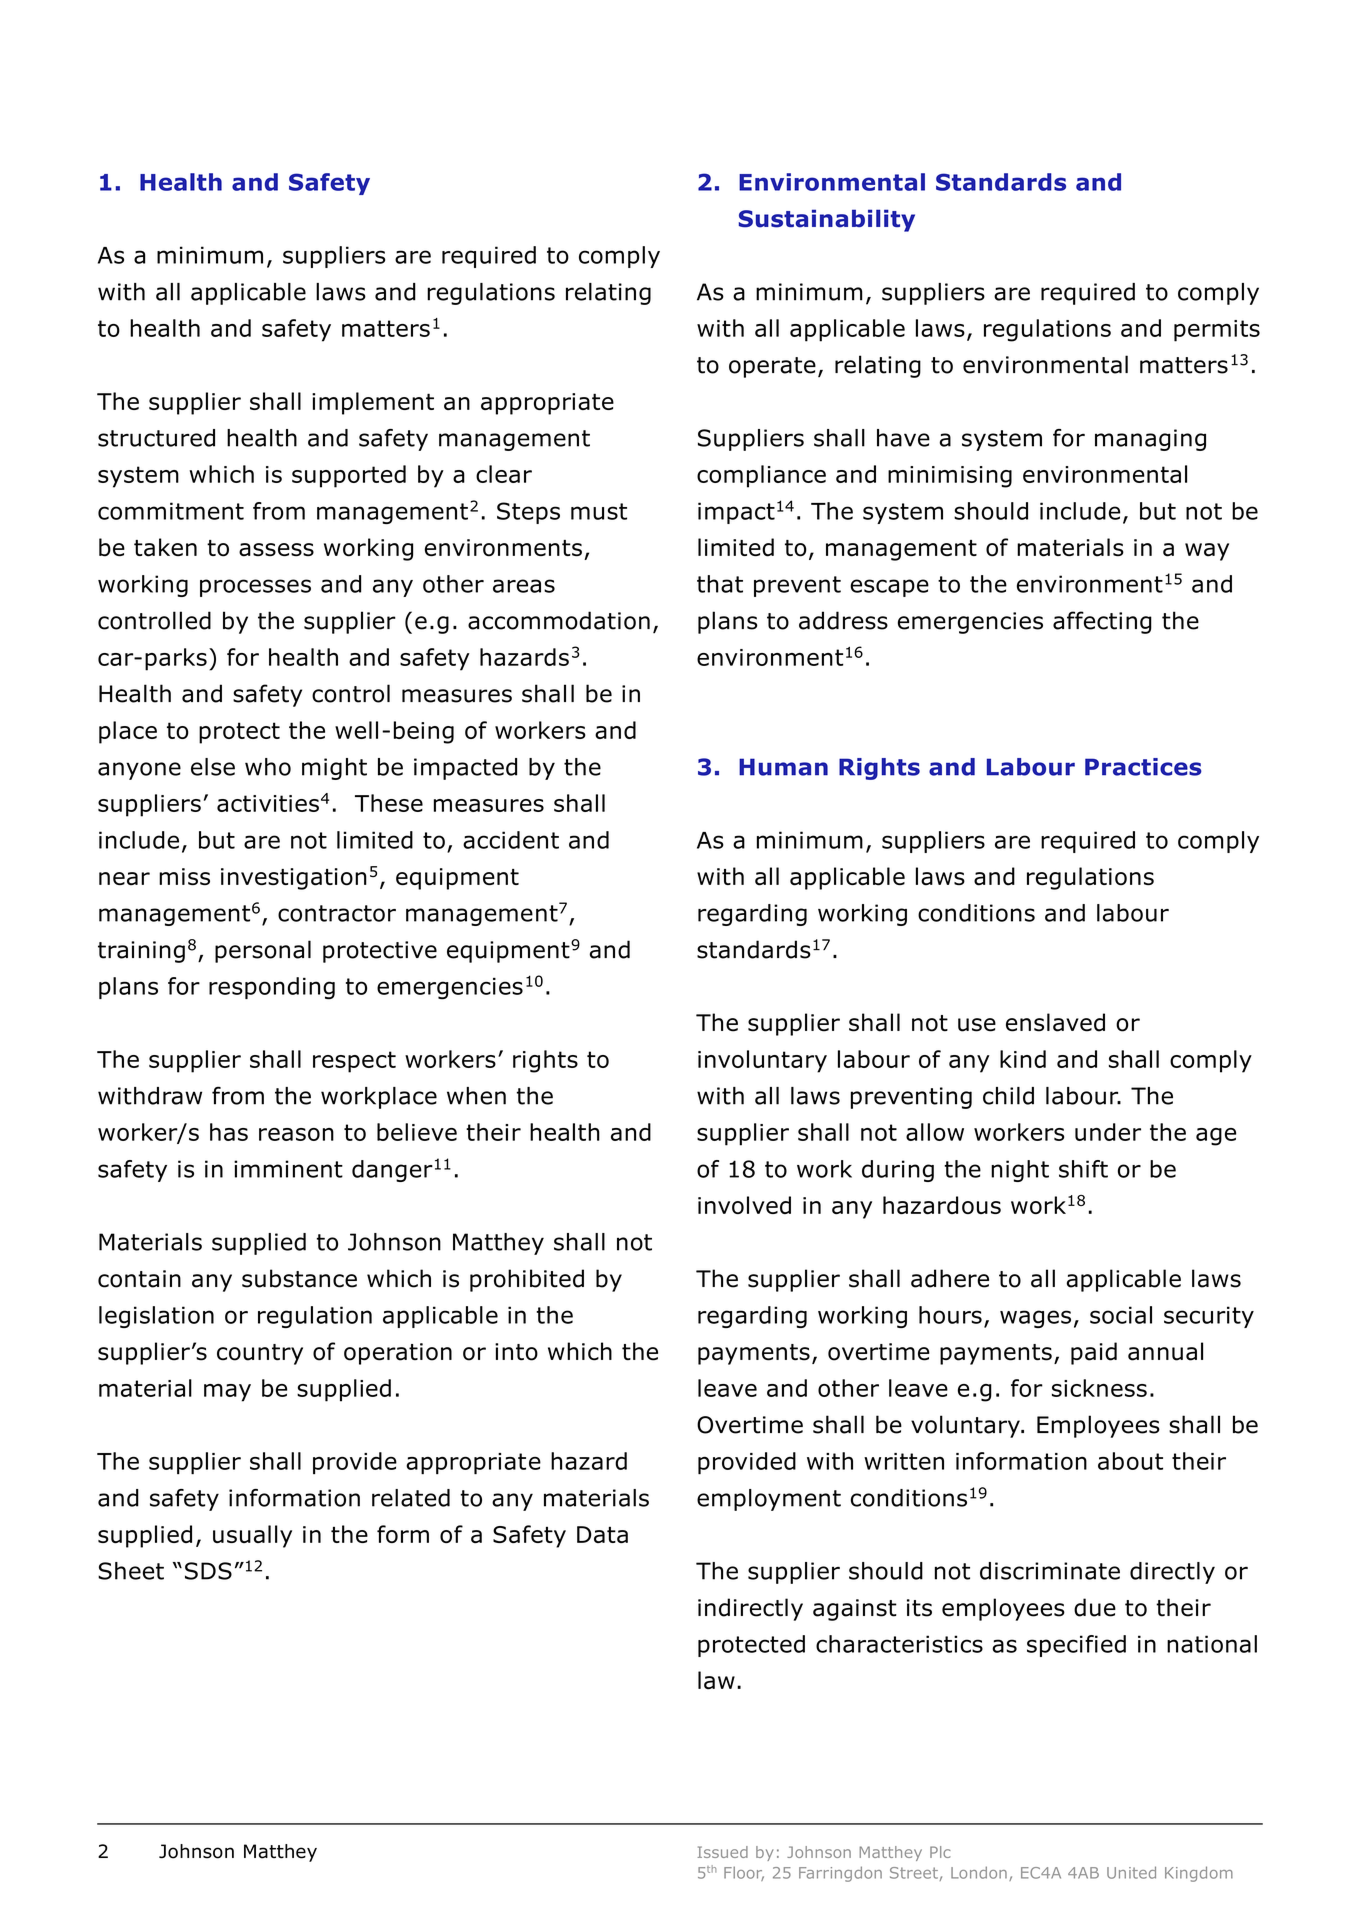 This screenshot has height=1923, width=1360. What do you see at coordinates (131, 1571) in the screenshot?
I see `Sheet` at bounding box center [131, 1571].
